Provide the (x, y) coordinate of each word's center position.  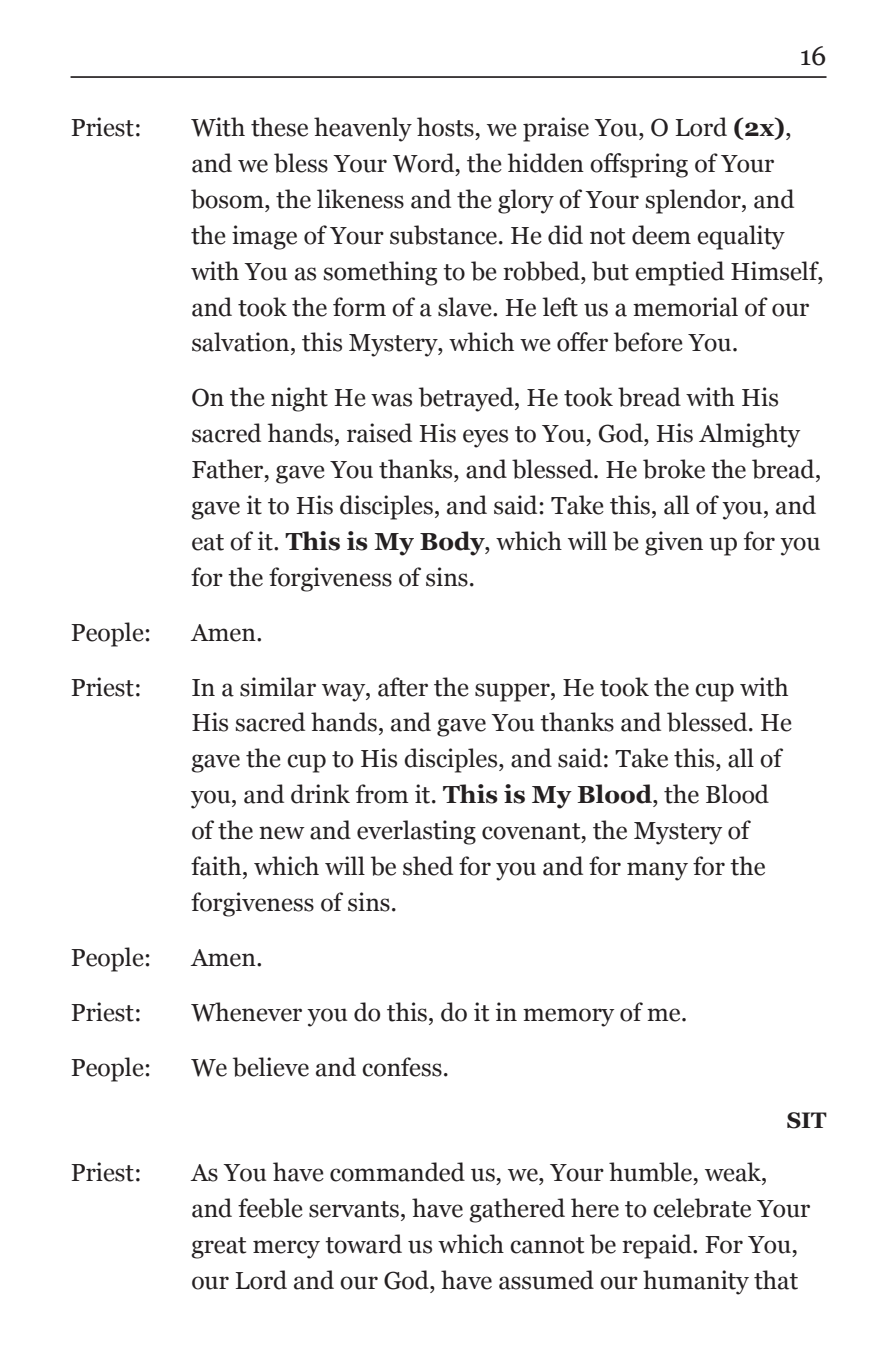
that (776, 1280)
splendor (694, 201)
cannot (547, 1245)
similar (278, 687)
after (403, 687)
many (657, 871)
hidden (545, 163)
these (279, 127)
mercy (286, 1249)
